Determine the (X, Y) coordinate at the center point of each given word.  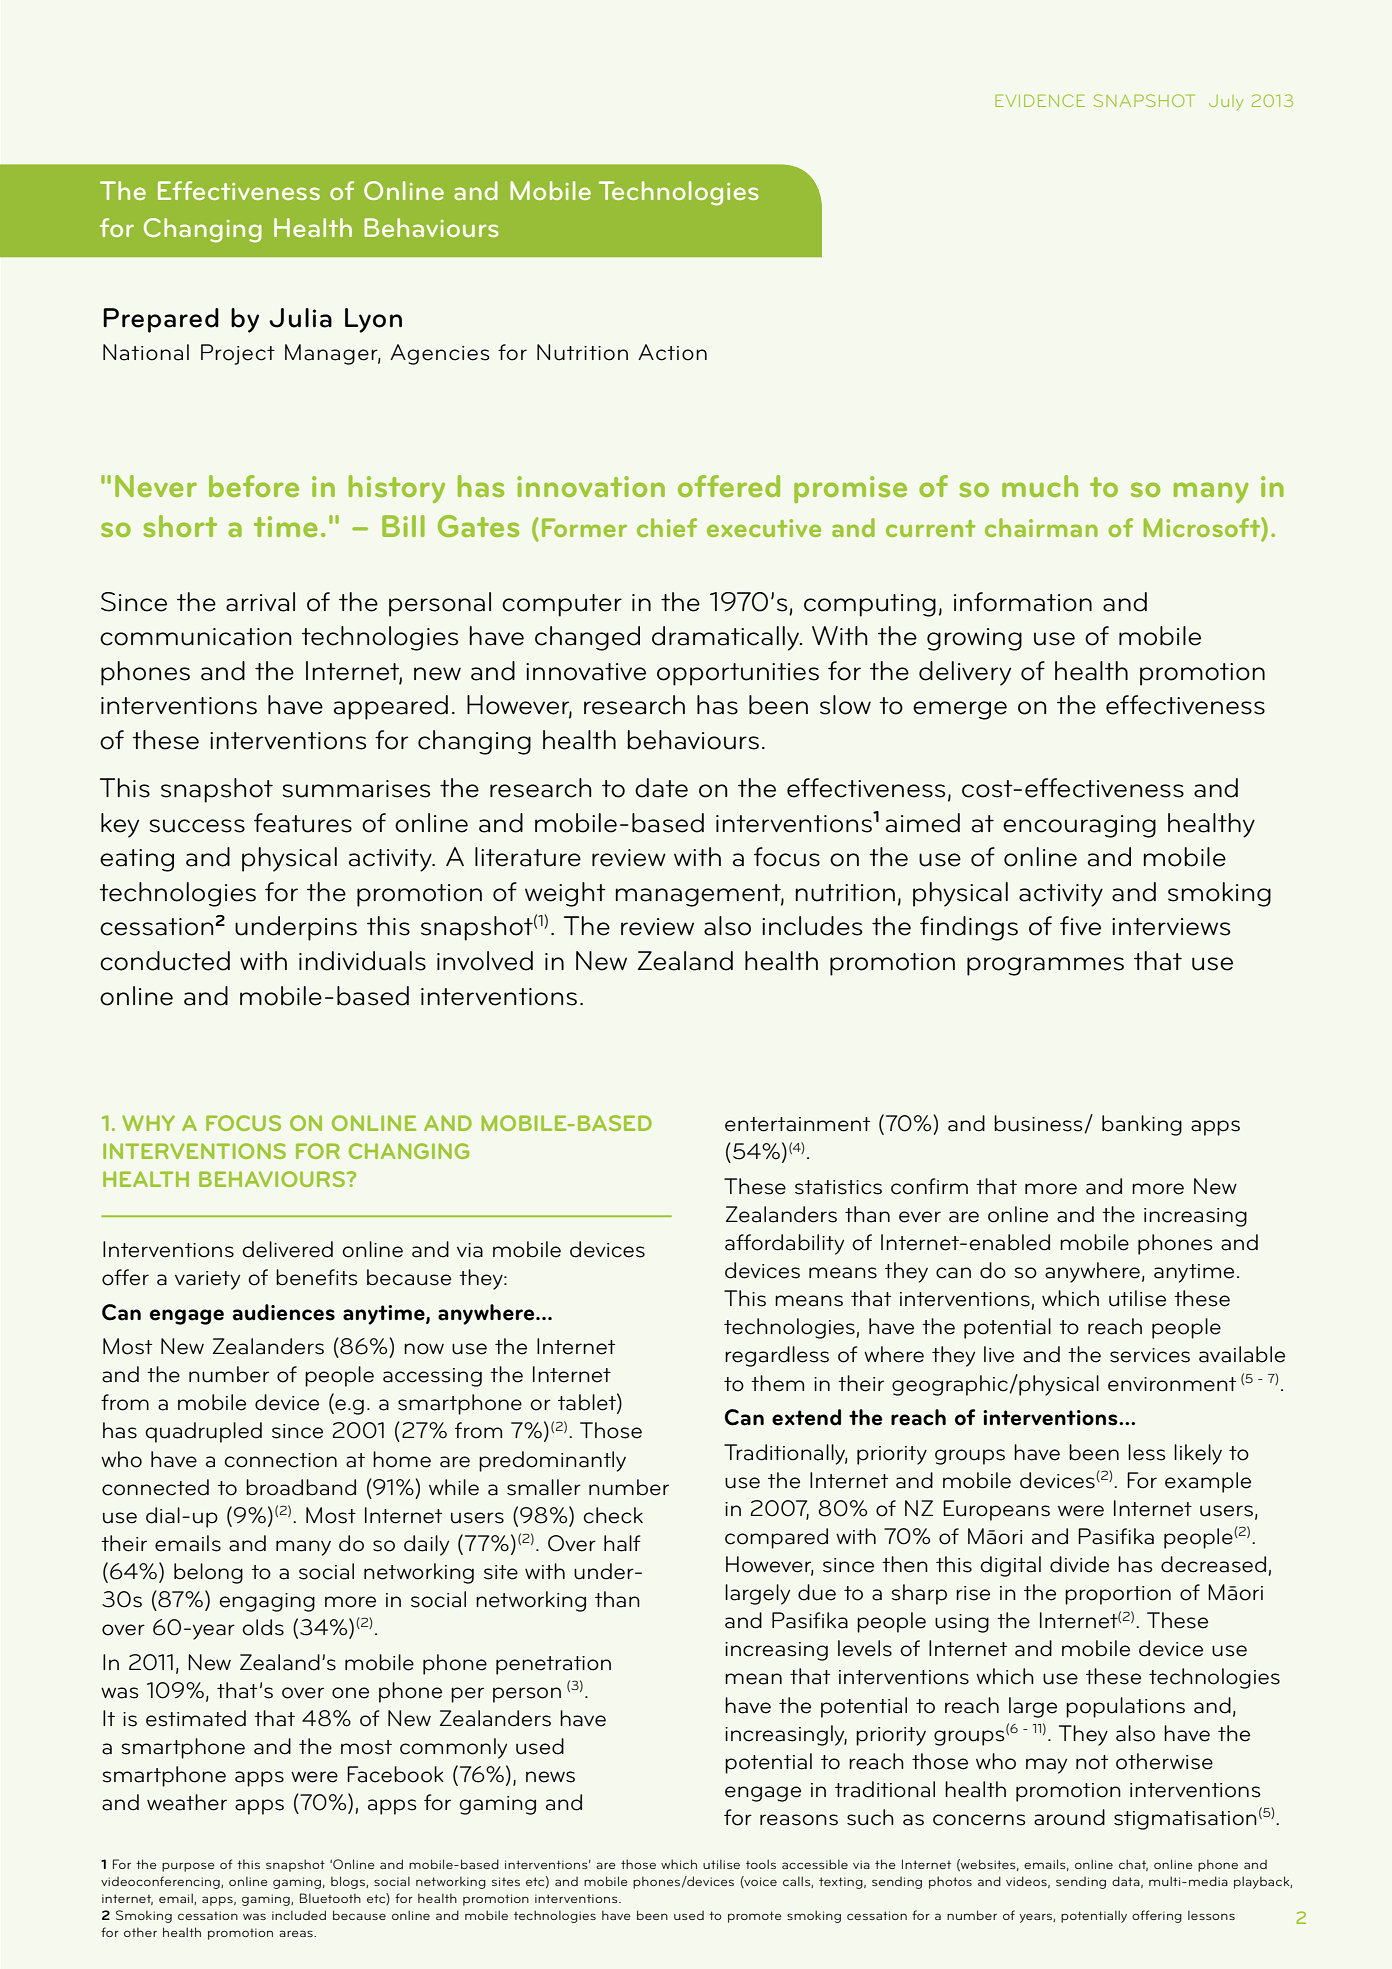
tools (761, 1864)
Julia (300, 318)
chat (1133, 1865)
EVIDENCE (1040, 100)
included (299, 1915)
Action (672, 352)
